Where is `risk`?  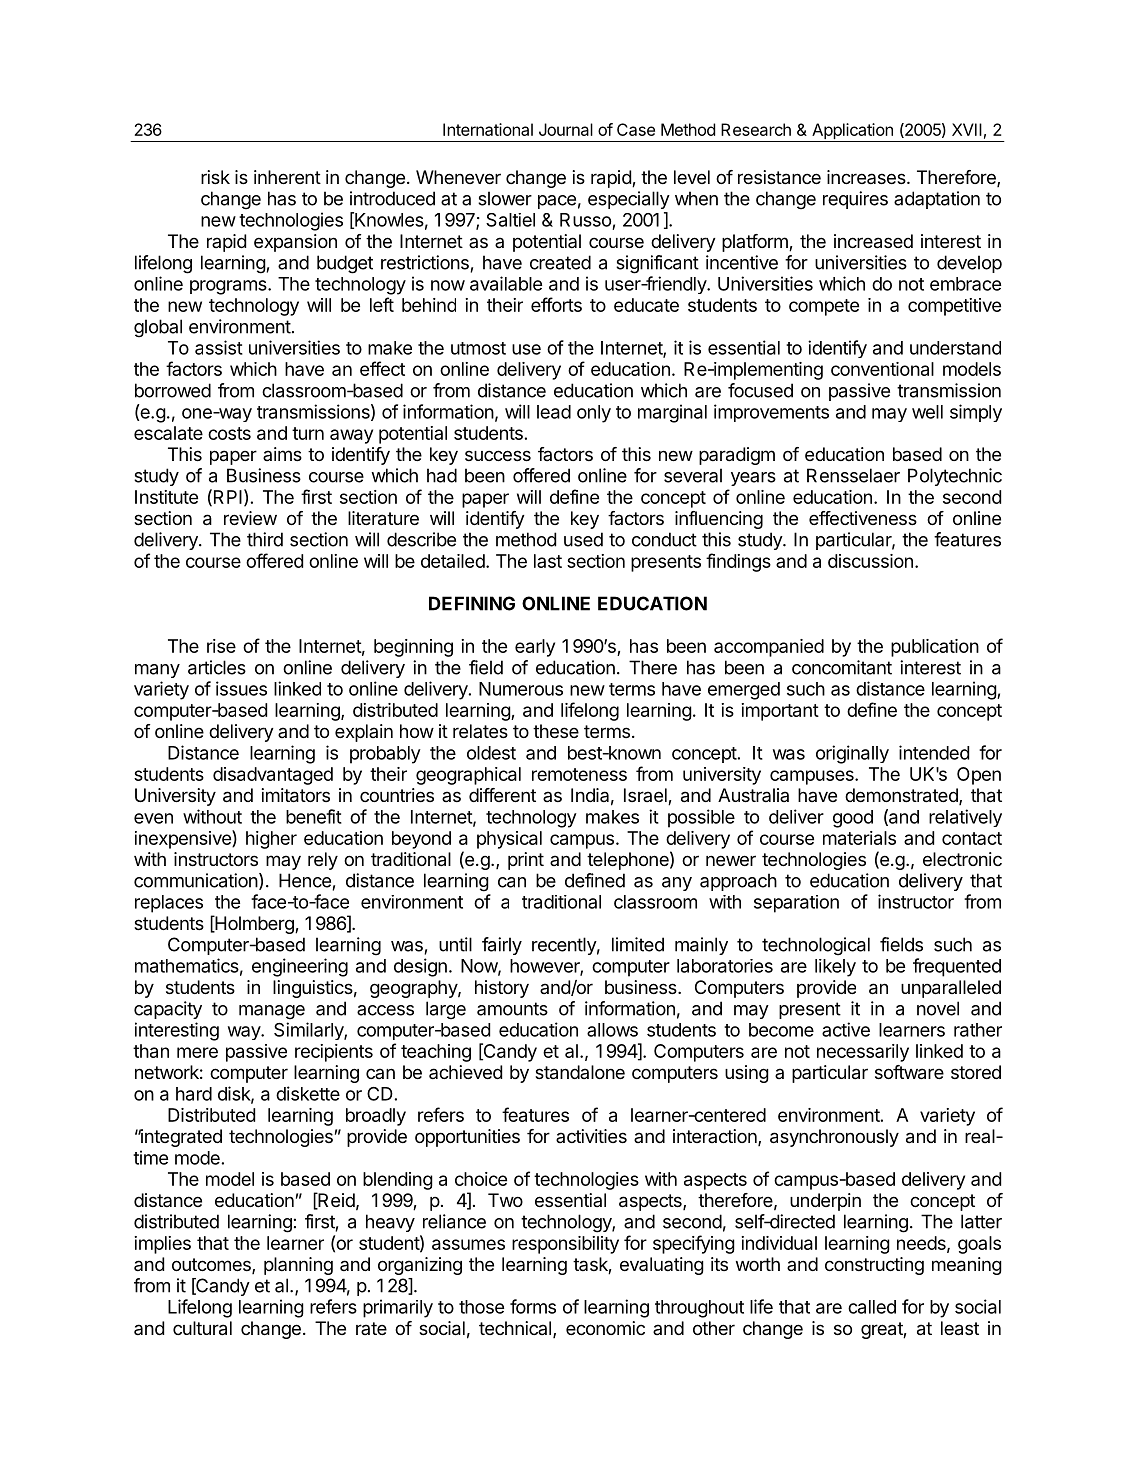
risk is located at coordinates (215, 177).
